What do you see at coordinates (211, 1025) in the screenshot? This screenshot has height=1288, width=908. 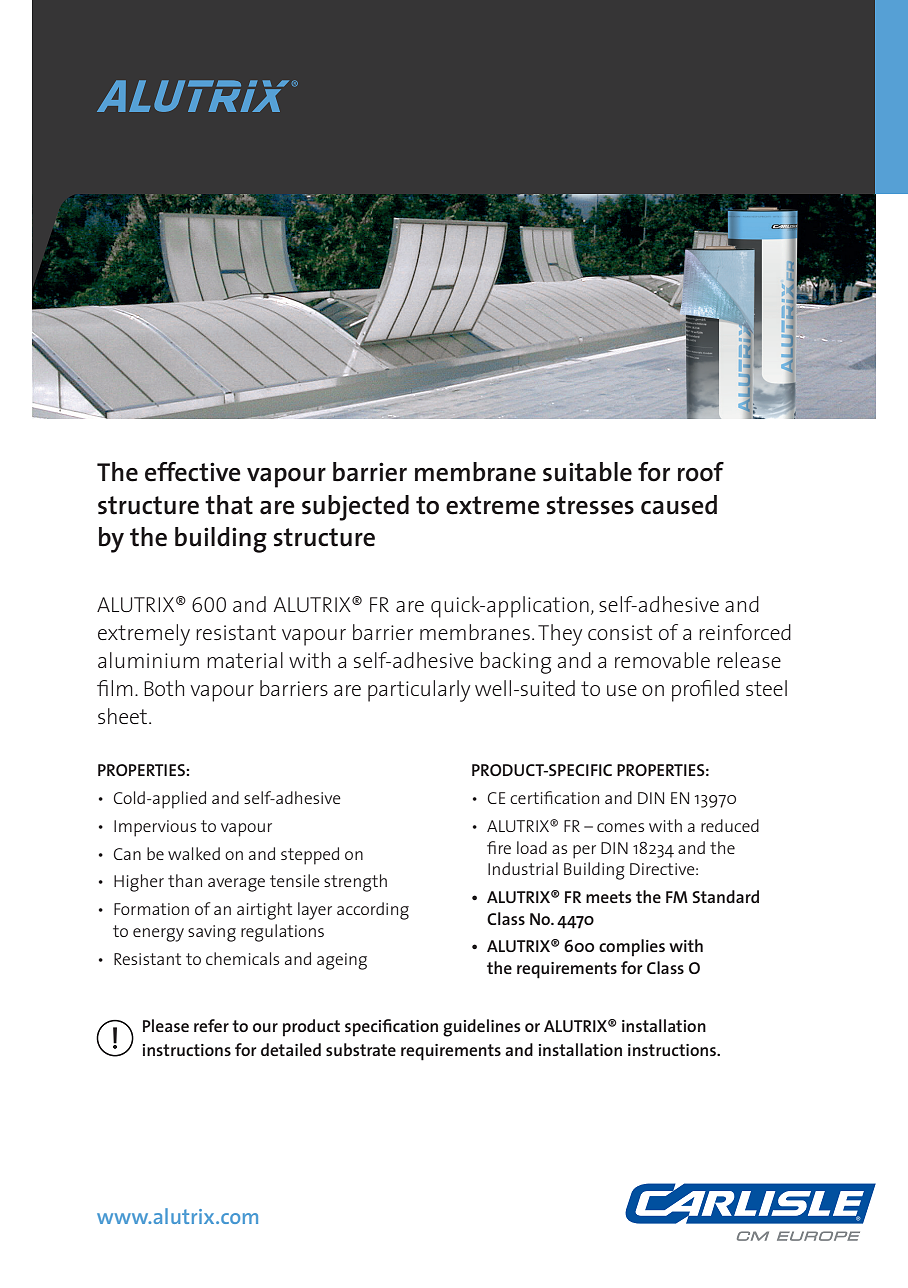 I see `refer` at bounding box center [211, 1025].
